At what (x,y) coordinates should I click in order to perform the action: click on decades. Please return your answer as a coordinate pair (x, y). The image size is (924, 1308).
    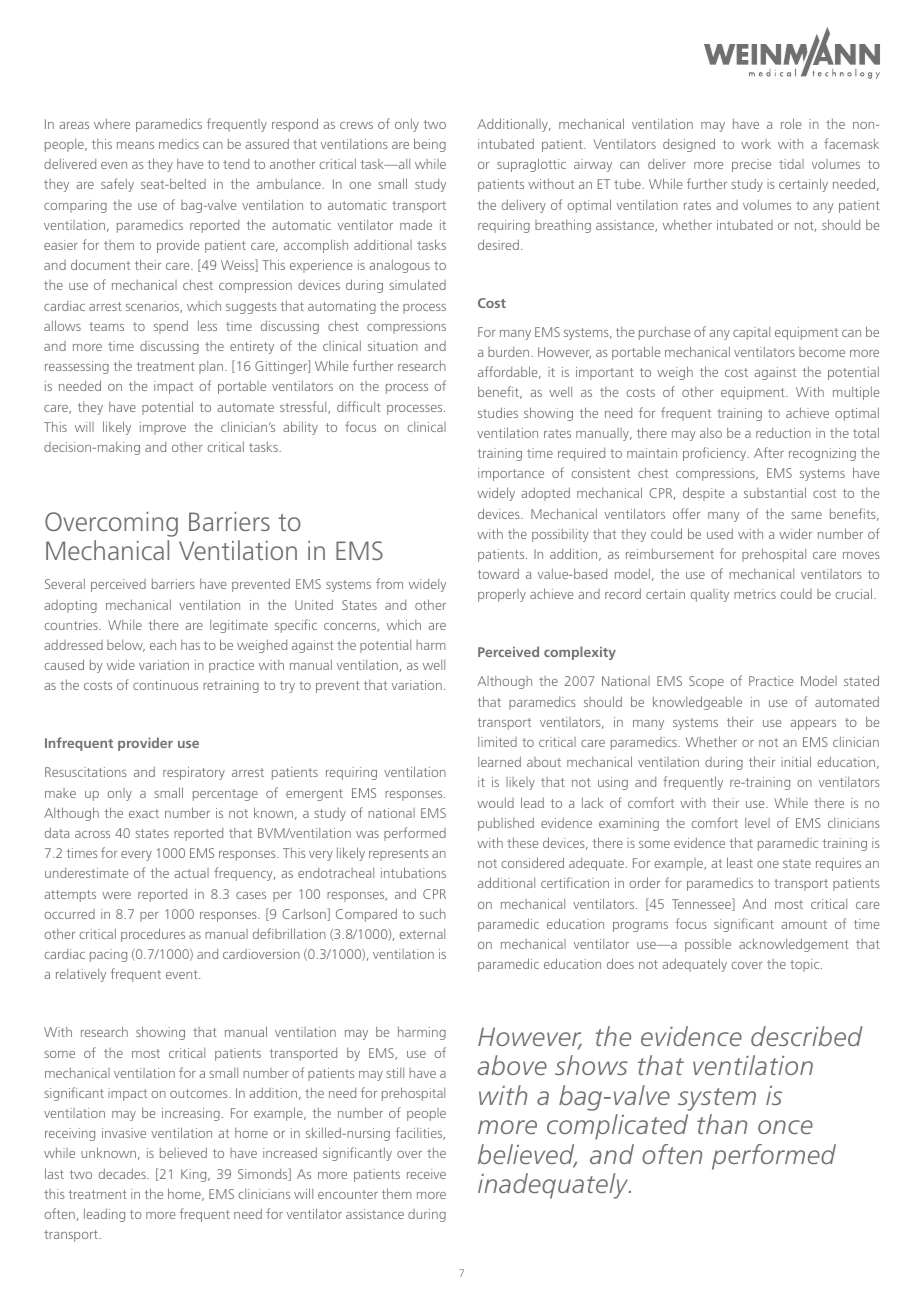
    Looking at the image, I should click on (123, 1173).
